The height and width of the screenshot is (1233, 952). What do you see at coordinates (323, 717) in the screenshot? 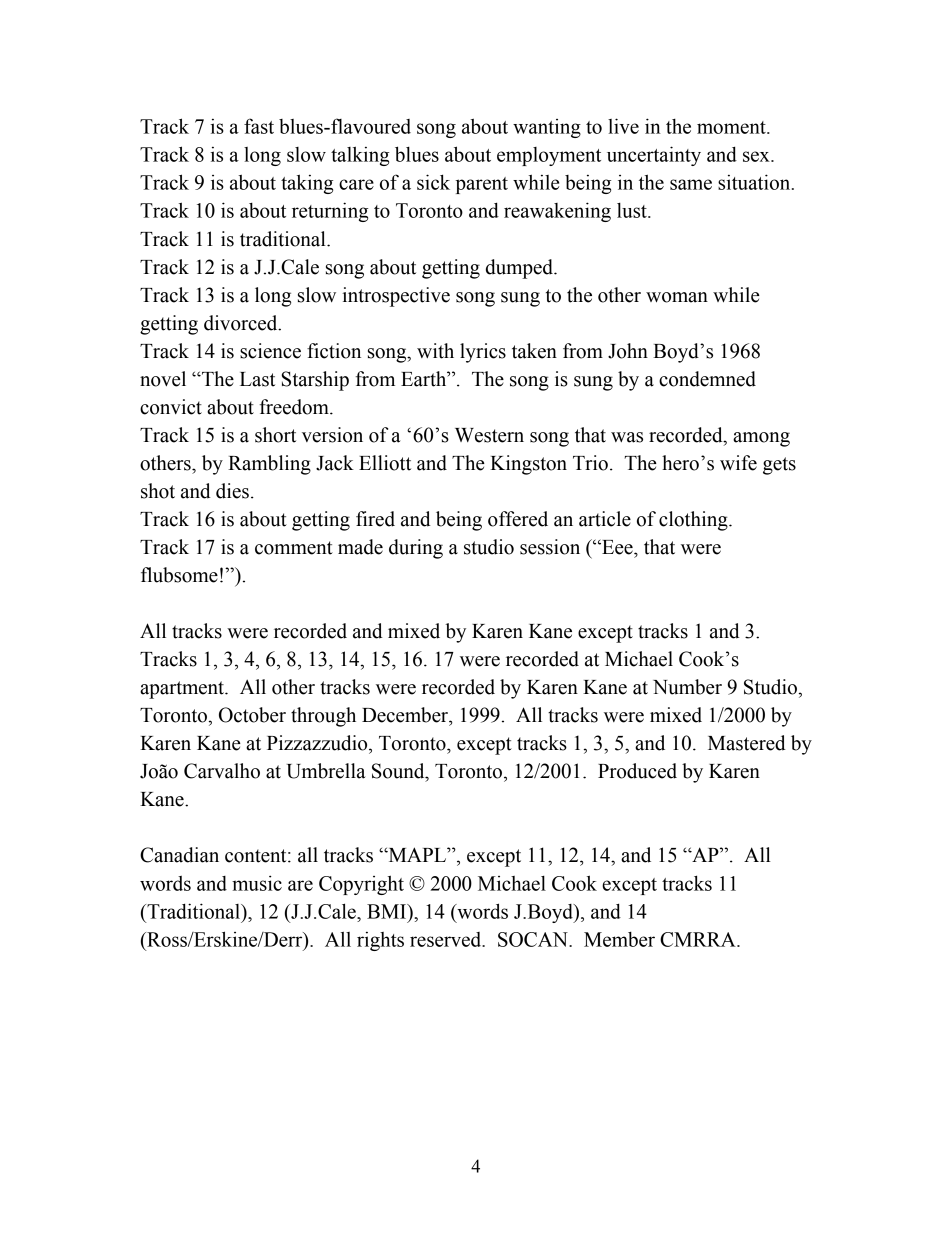
I see `through` at bounding box center [323, 717].
